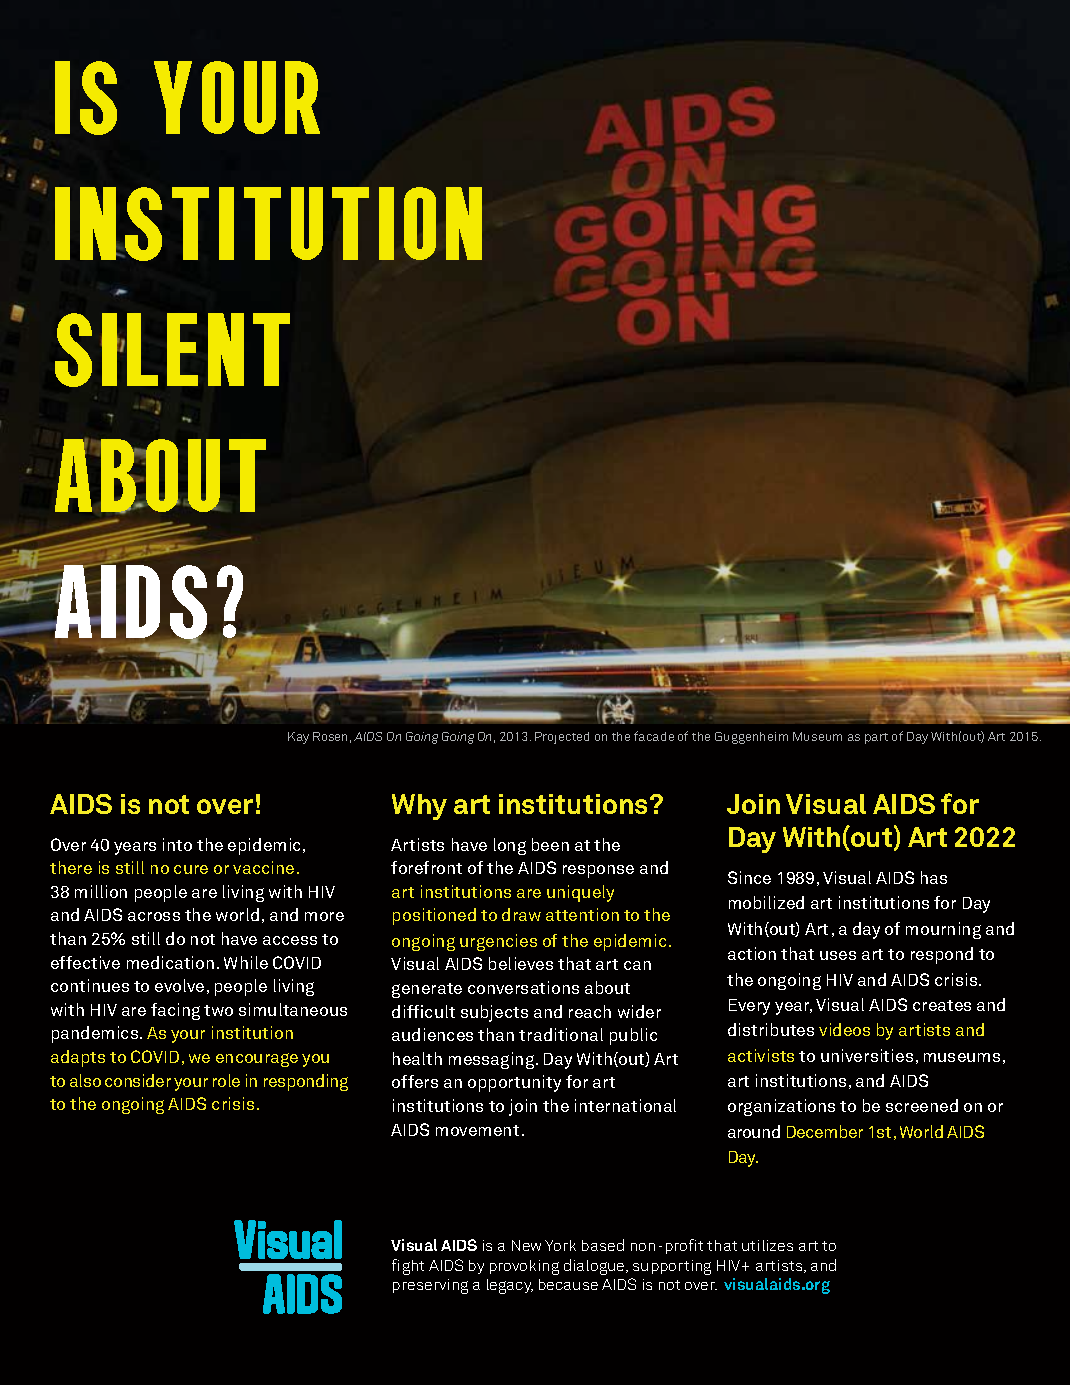  I want to click on fight, so click(408, 1267).
